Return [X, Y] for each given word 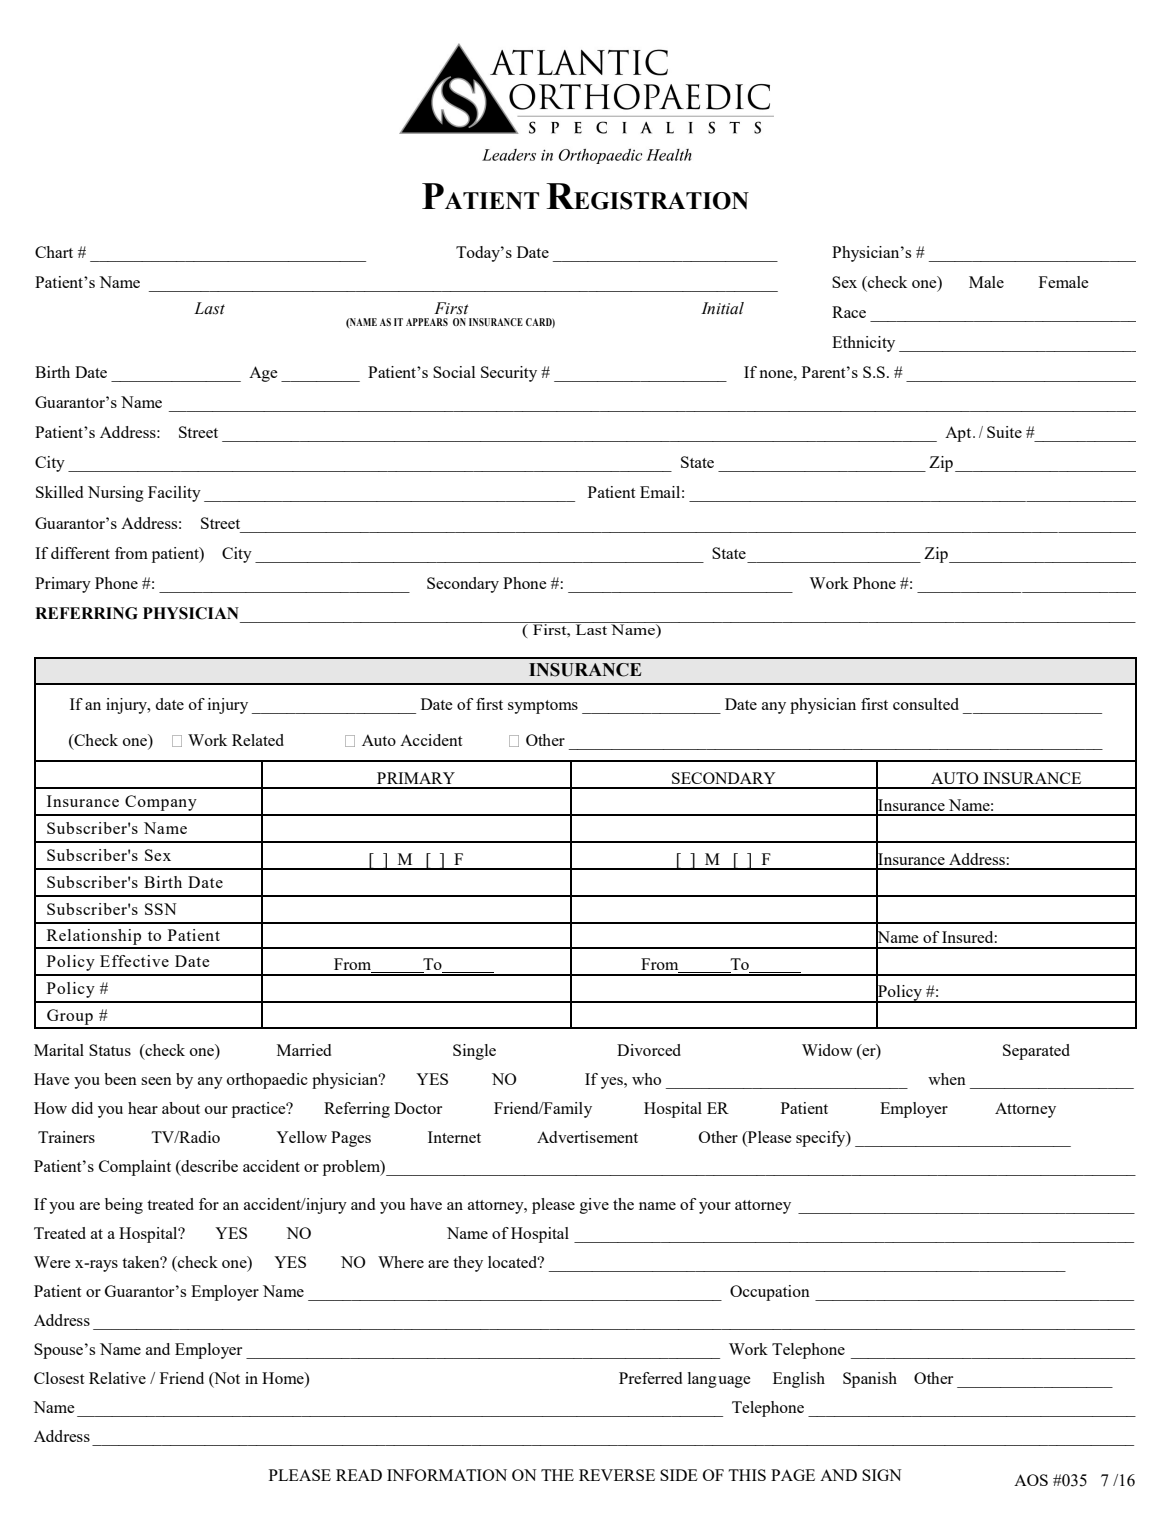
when [947, 1079]
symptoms [543, 707]
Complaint [135, 1168]
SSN [161, 909]
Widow [827, 1050]
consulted [926, 704]
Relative [117, 1378]
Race [849, 312]
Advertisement [587, 1137]
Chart [54, 252]
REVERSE [617, 1475]
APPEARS [427, 322]
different [80, 553]
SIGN [882, 1475]
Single [474, 1052]
